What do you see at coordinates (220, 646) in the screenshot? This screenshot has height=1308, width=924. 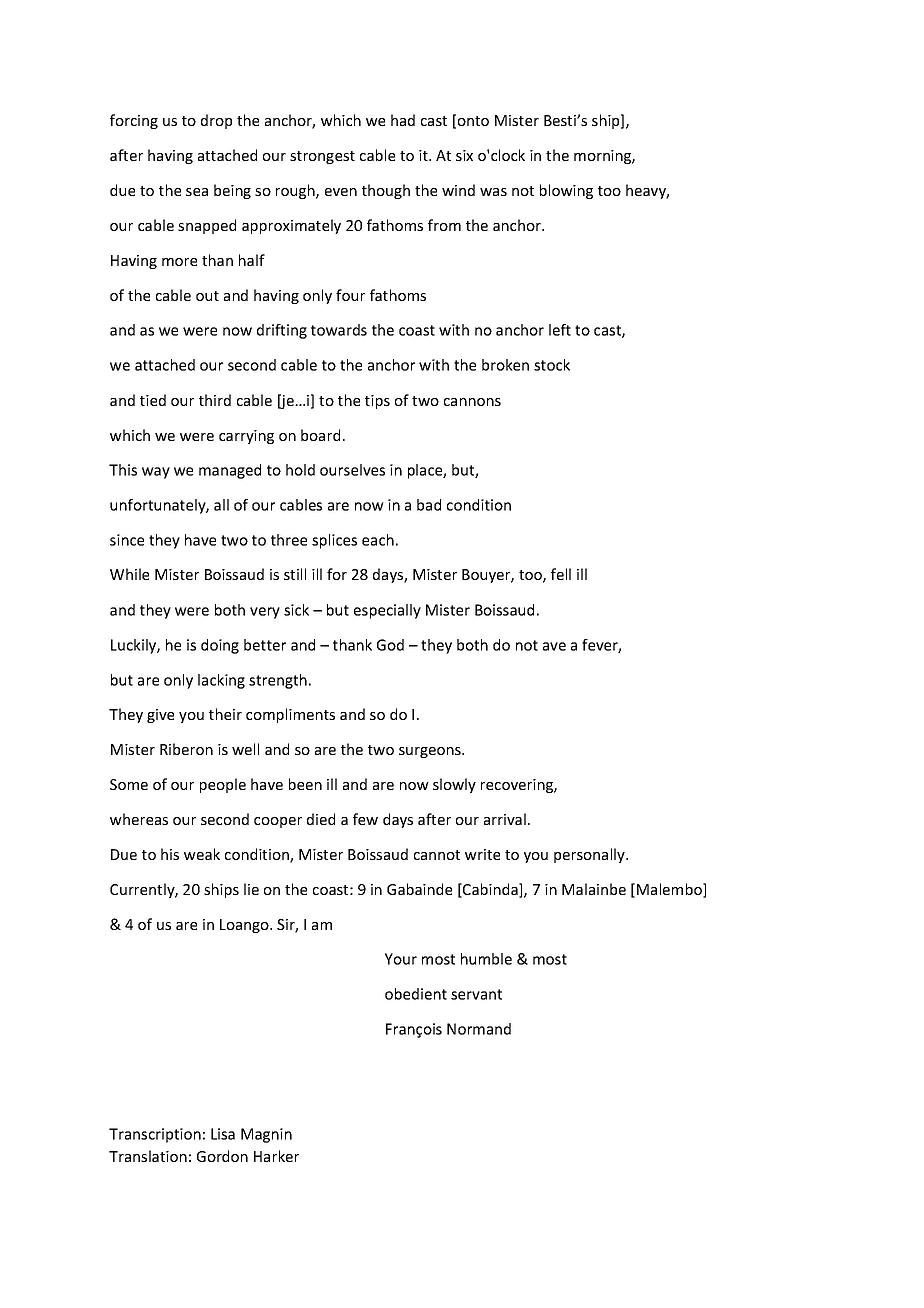 I see `doing` at bounding box center [220, 646].
